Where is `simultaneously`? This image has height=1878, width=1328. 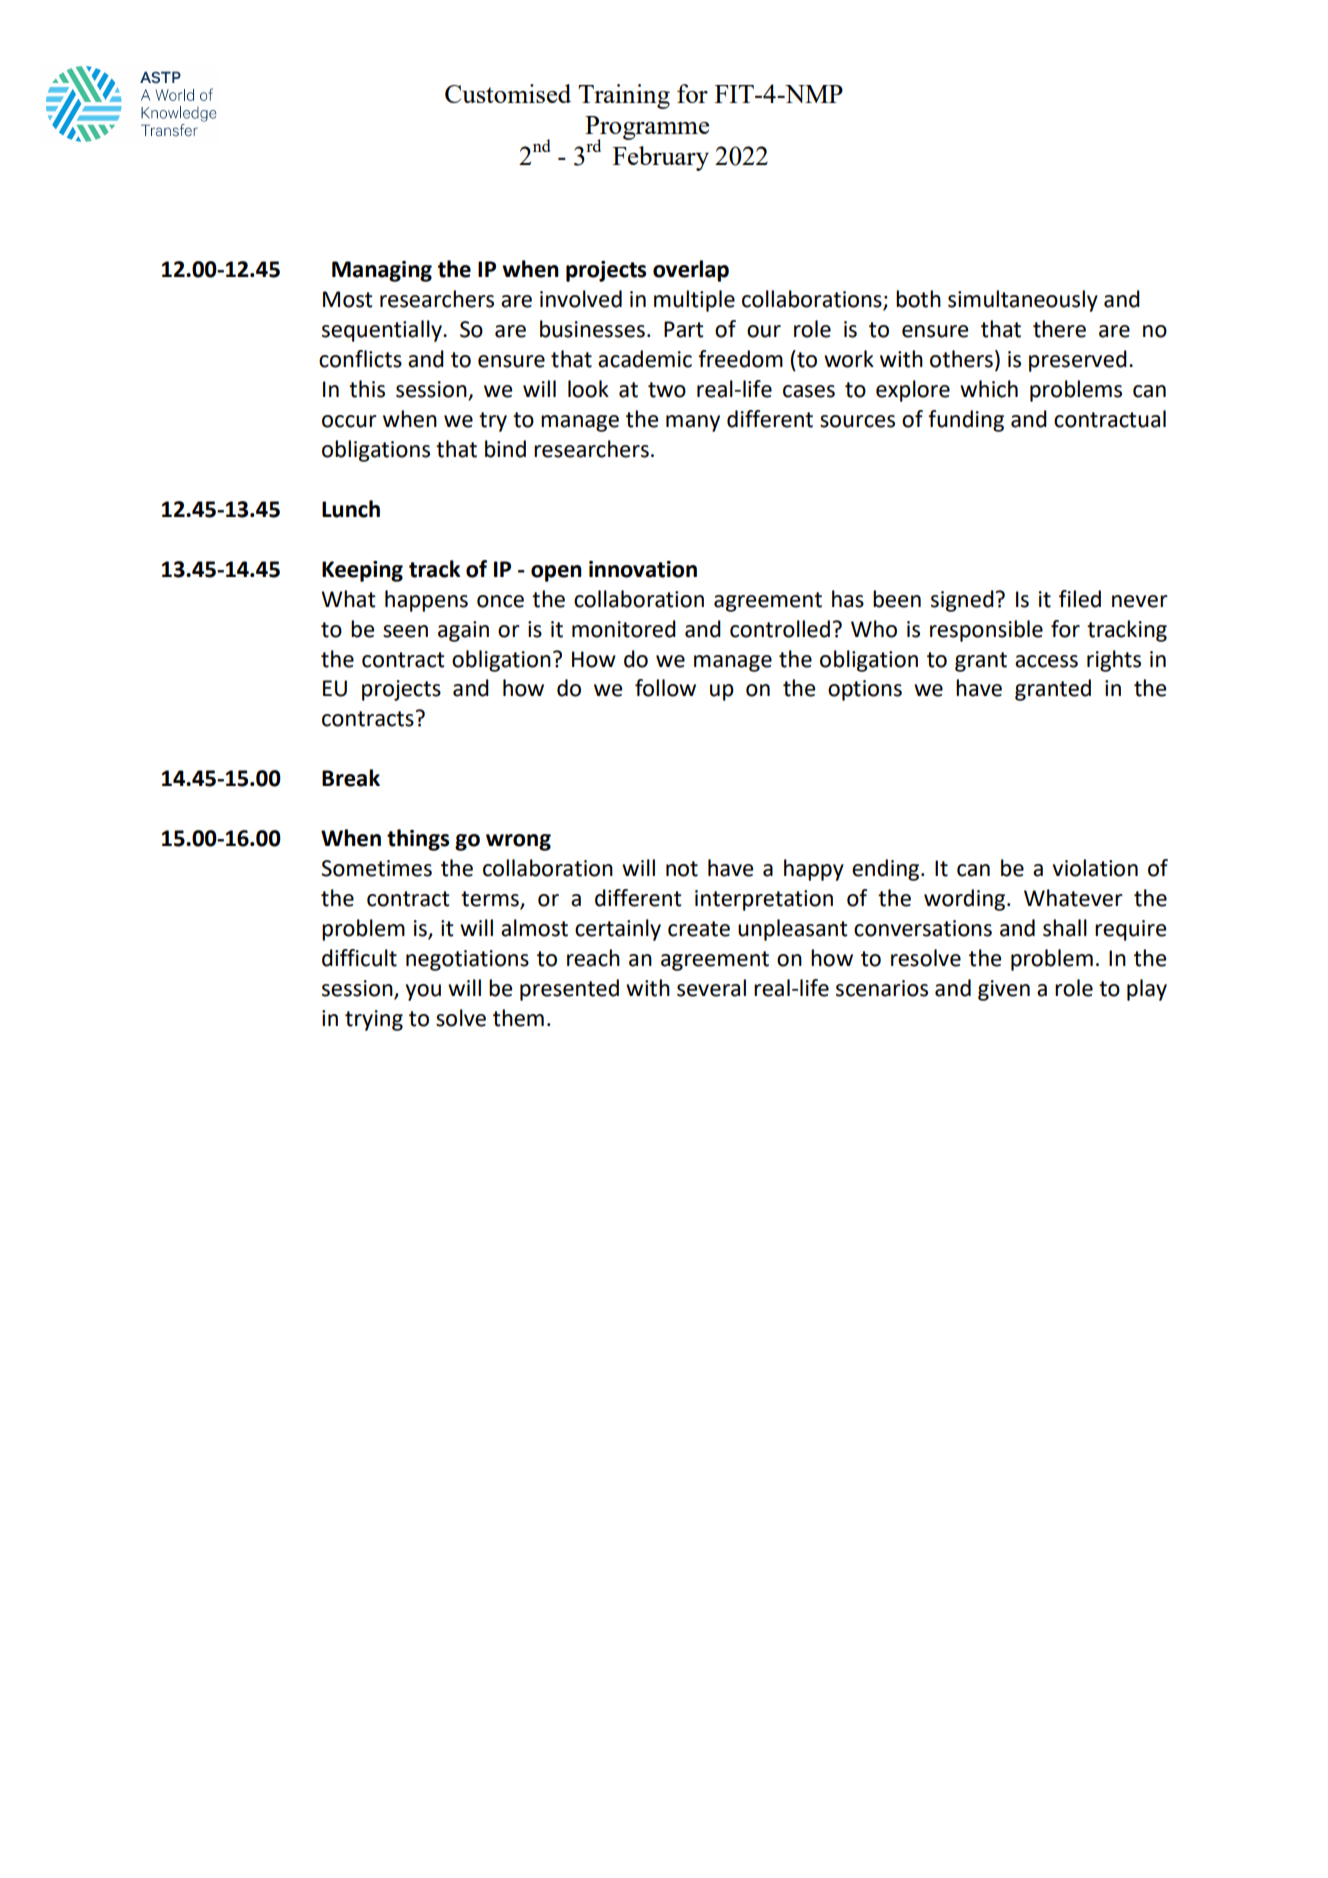
simultaneously is located at coordinates (1023, 301).
